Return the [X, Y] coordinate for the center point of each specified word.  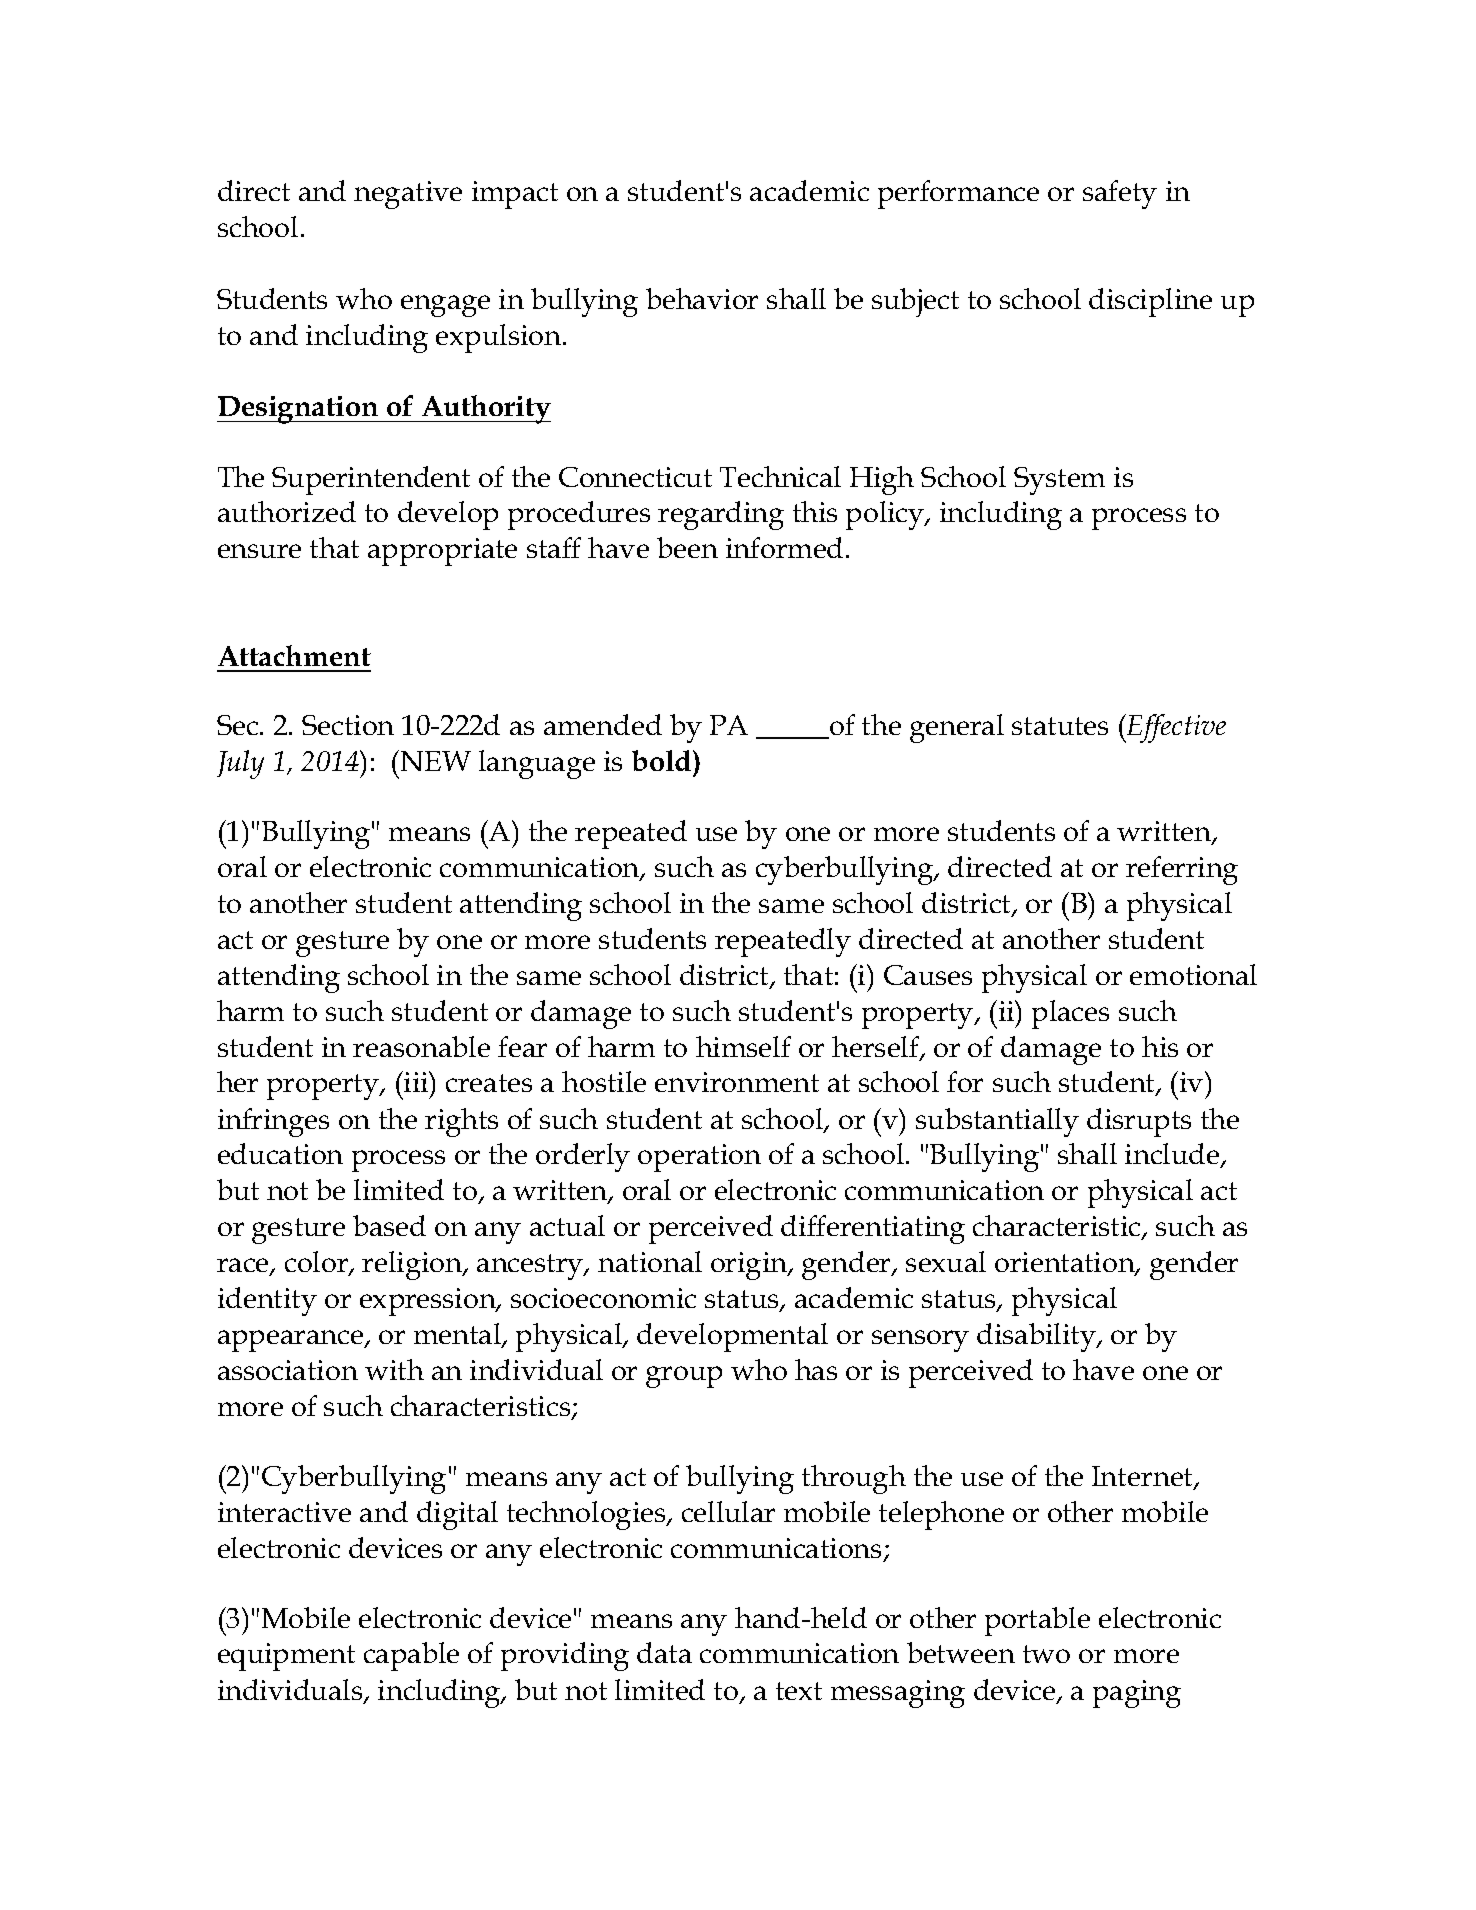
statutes [1060, 726]
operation [699, 1158]
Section [348, 725]
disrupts [1139, 1122]
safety [1120, 194]
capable [411, 1656]
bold [663, 760]
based [389, 1225]
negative [408, 195]
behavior [702, 298]
